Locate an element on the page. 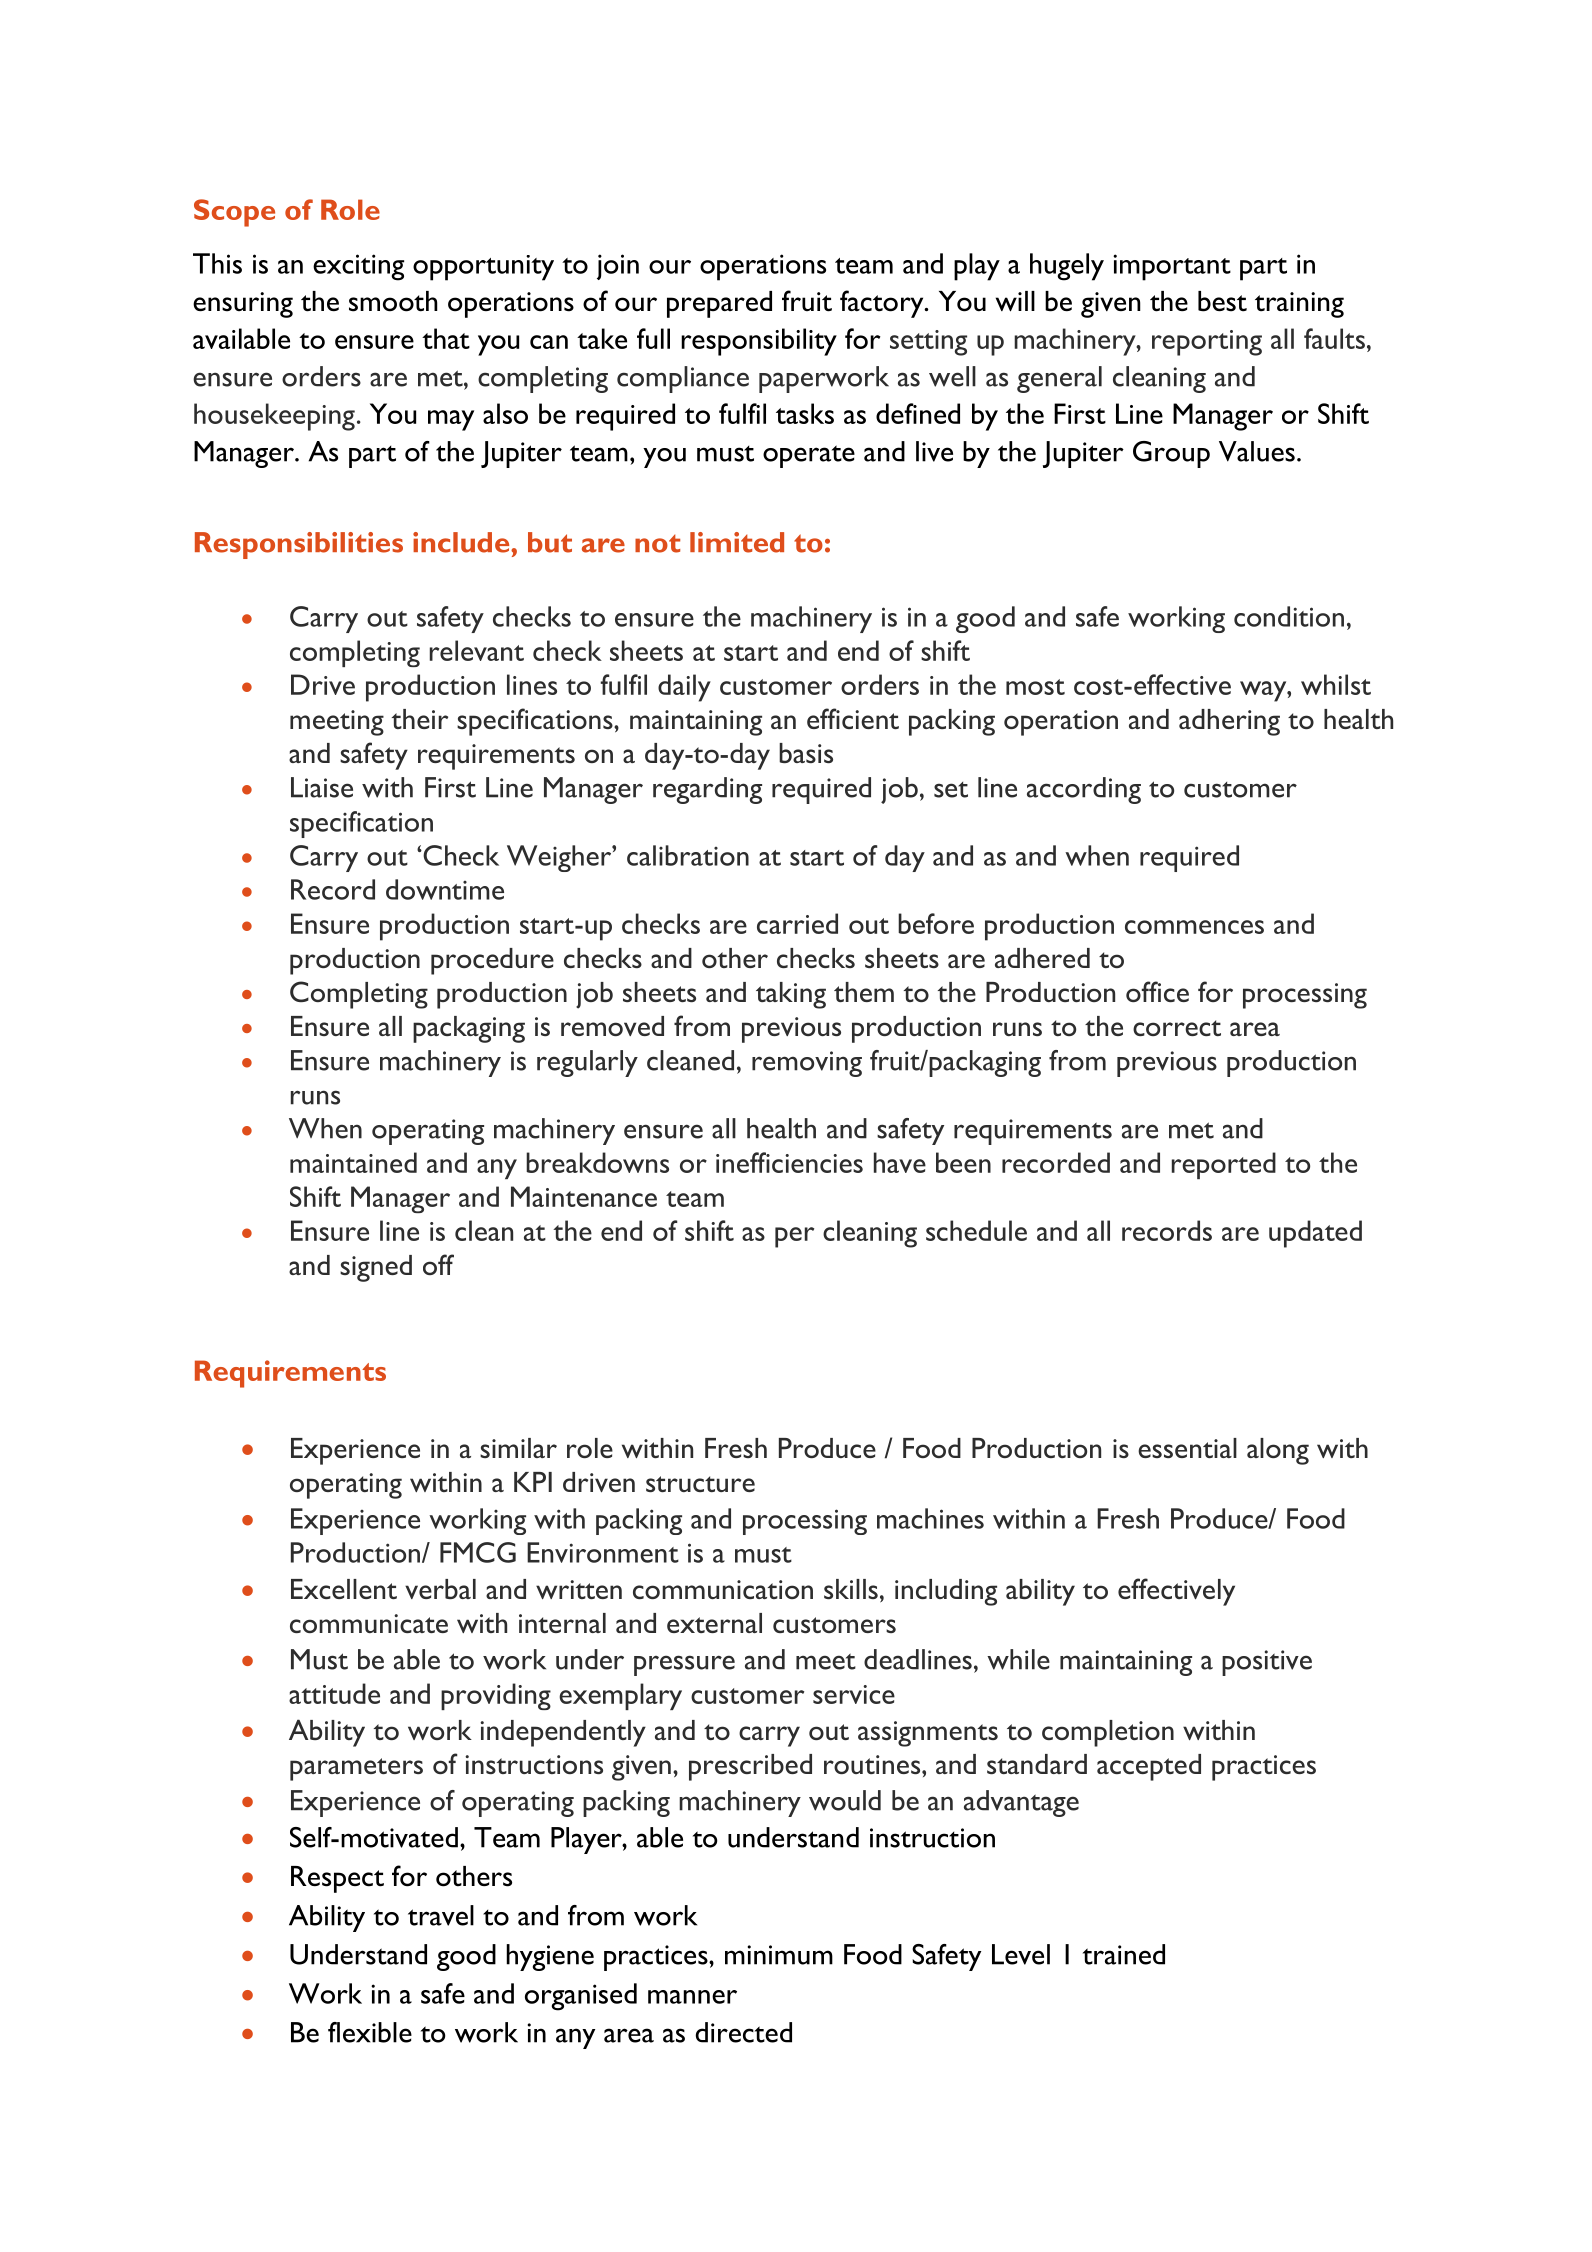  Excellent is located at coordinates (344, 1589).
